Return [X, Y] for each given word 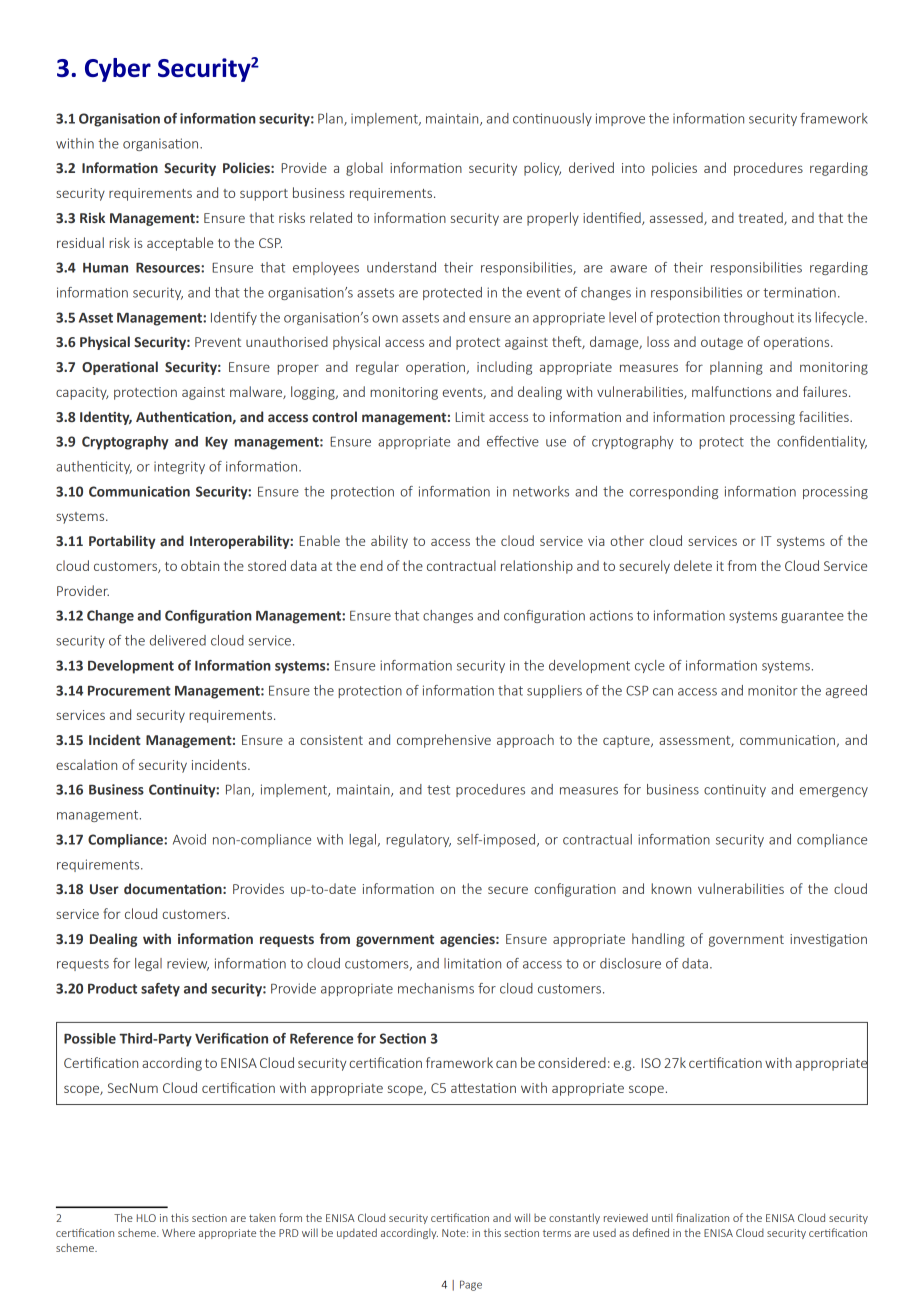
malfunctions [731, 391]
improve [620, 119]
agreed [846, 691]
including [504, 368]
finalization [702, 1217]
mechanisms [436, 988]
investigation [828, 940]
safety [160, 990]
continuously [552, 119]
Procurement [129, 691]
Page [471, 1285]
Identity [106, 418]
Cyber [118, 70]
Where [178, 1232]
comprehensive [444, 741]
